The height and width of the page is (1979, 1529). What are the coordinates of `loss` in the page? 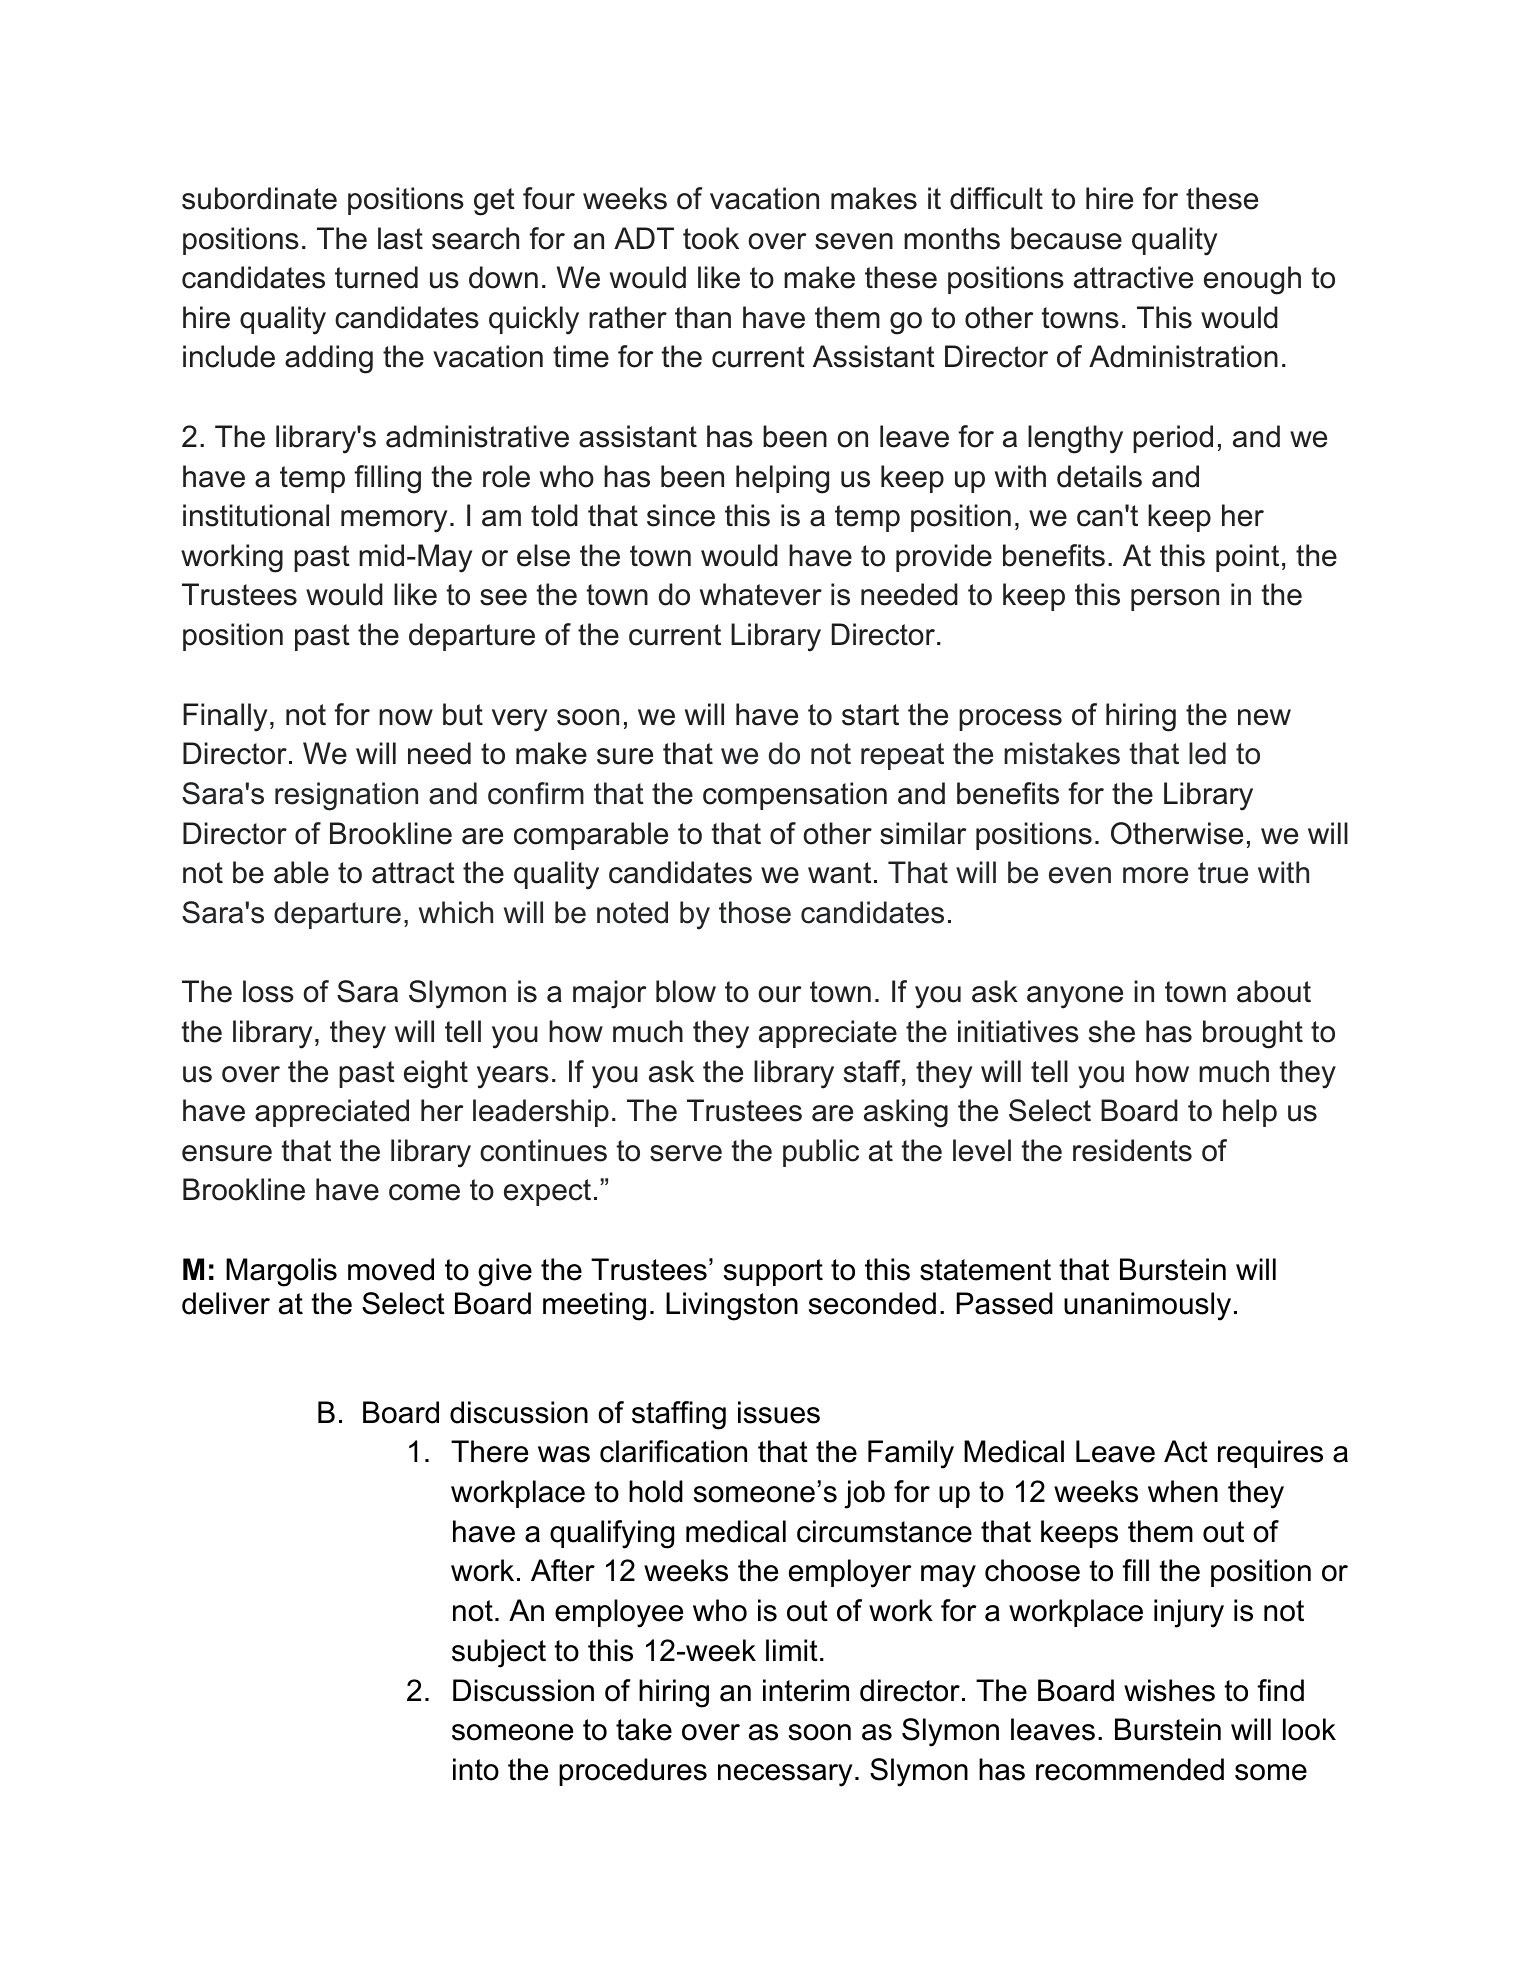 It's located at (268, 991).
